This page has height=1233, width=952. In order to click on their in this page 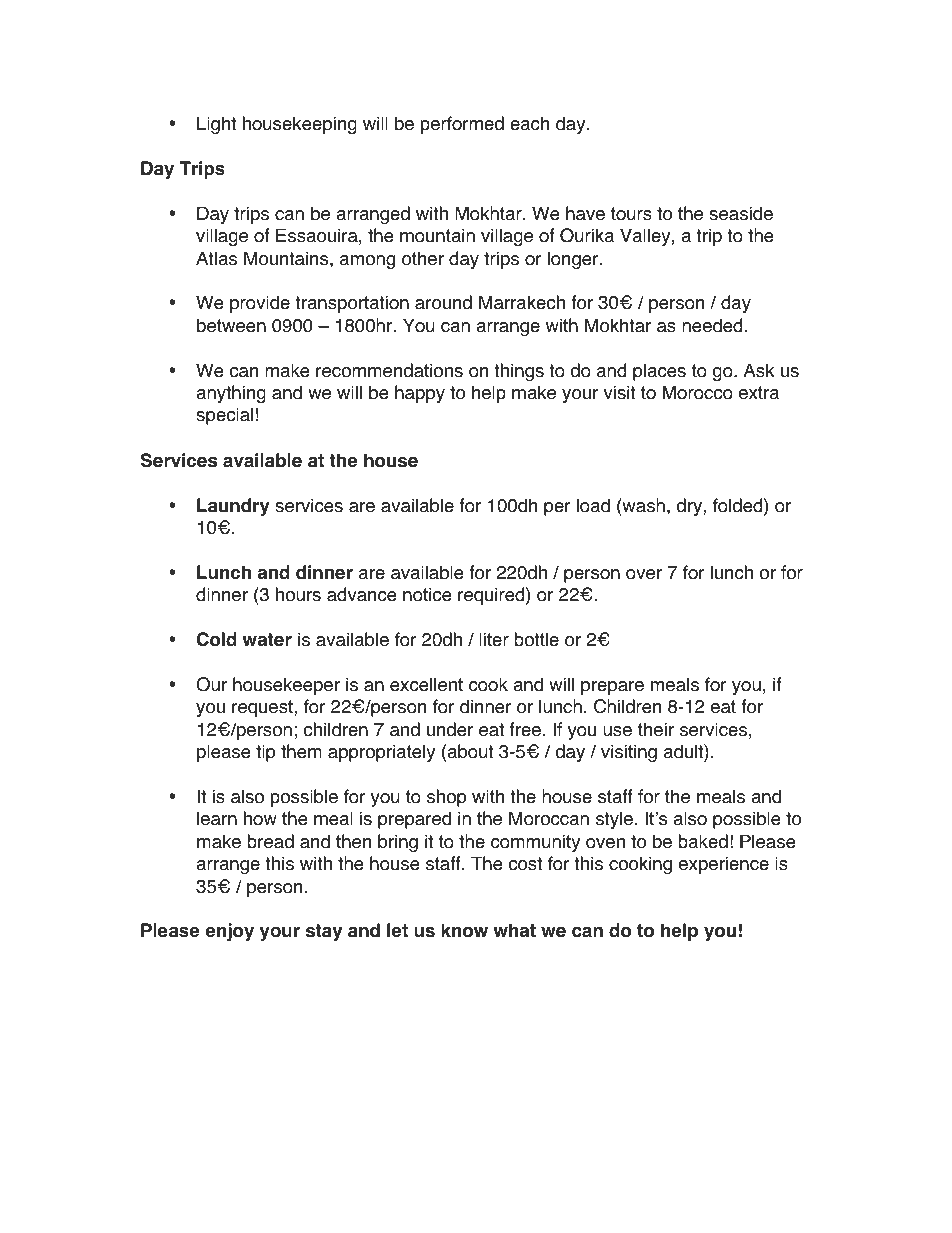, I will do `click(656, 729)`.
